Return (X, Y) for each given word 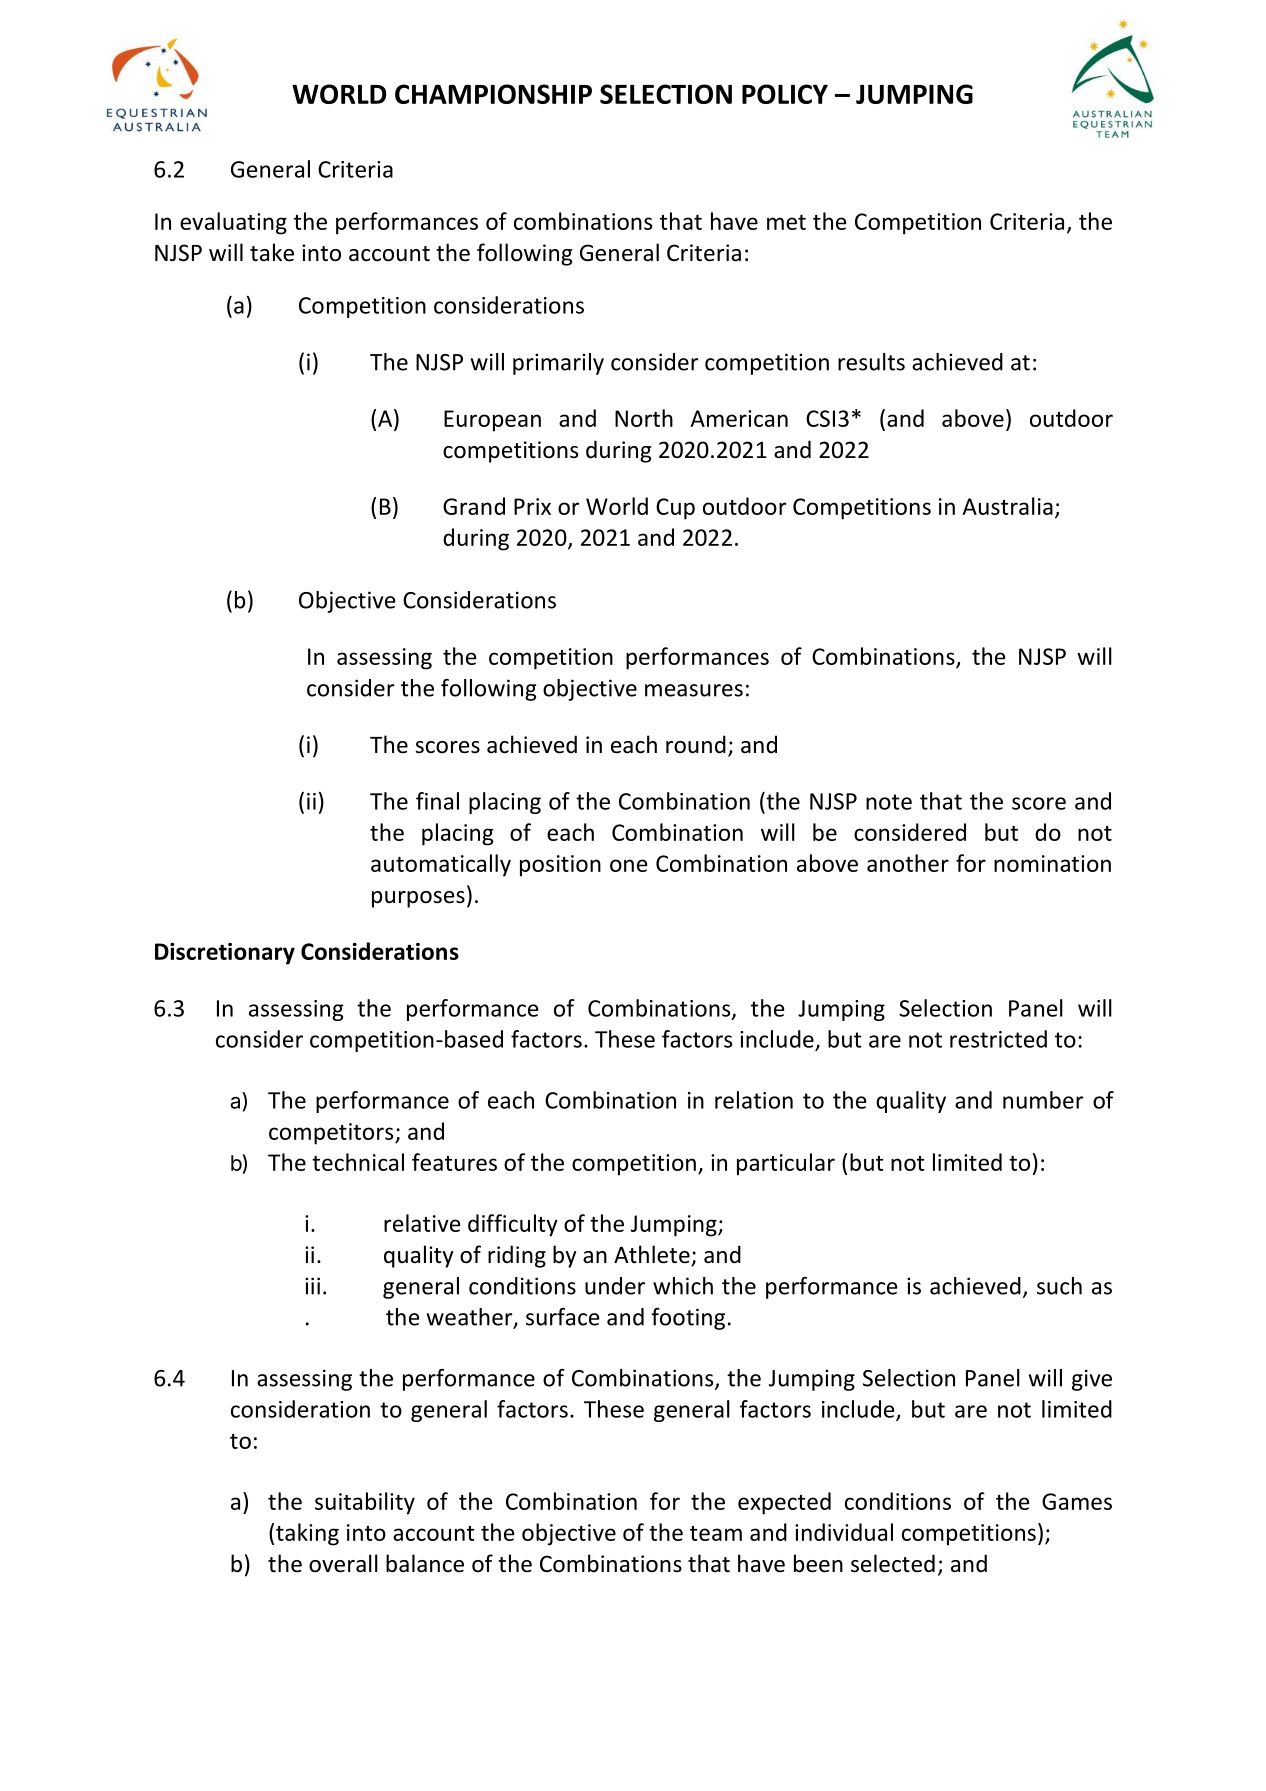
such (1059, 1286)
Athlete (653, 1255)
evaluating (233, 223)
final (437, 801)
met (786, 222)
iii (312, 1286)
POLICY (785, 94)
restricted (998, 1039)
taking (307, 1534)
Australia (1008, 506)
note (889, 802)
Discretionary (225, 954)
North (644, 418)
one (628, 865)
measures (694, 690)
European (492, 421)
